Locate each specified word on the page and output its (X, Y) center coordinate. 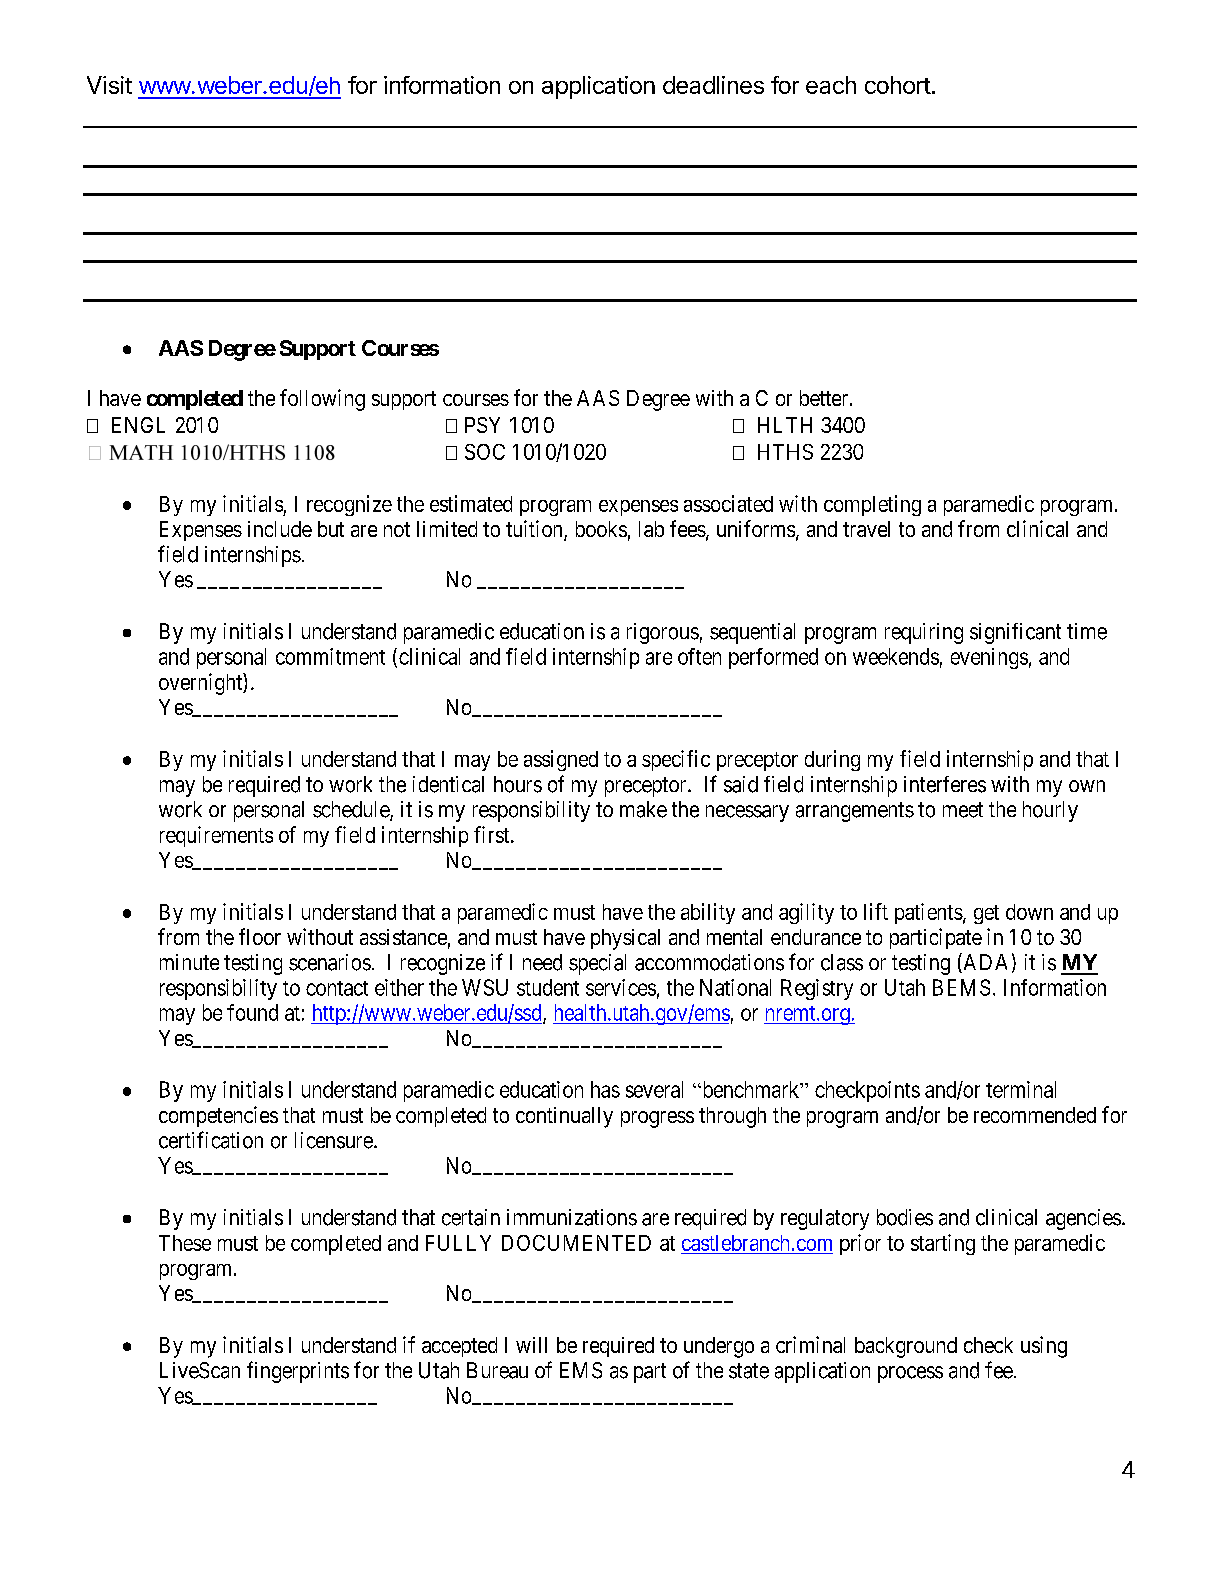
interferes (945, 784)
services (621, 987)
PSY (482, 425)
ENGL (138, 425)
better (825, 398)
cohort (898, 85)
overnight (201, 684)
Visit (109, 85)
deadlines (713, 85)
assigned (561, 760)
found (252, 1012)
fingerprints (298, 1372)
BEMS (961, 987)
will (531, 1345)
